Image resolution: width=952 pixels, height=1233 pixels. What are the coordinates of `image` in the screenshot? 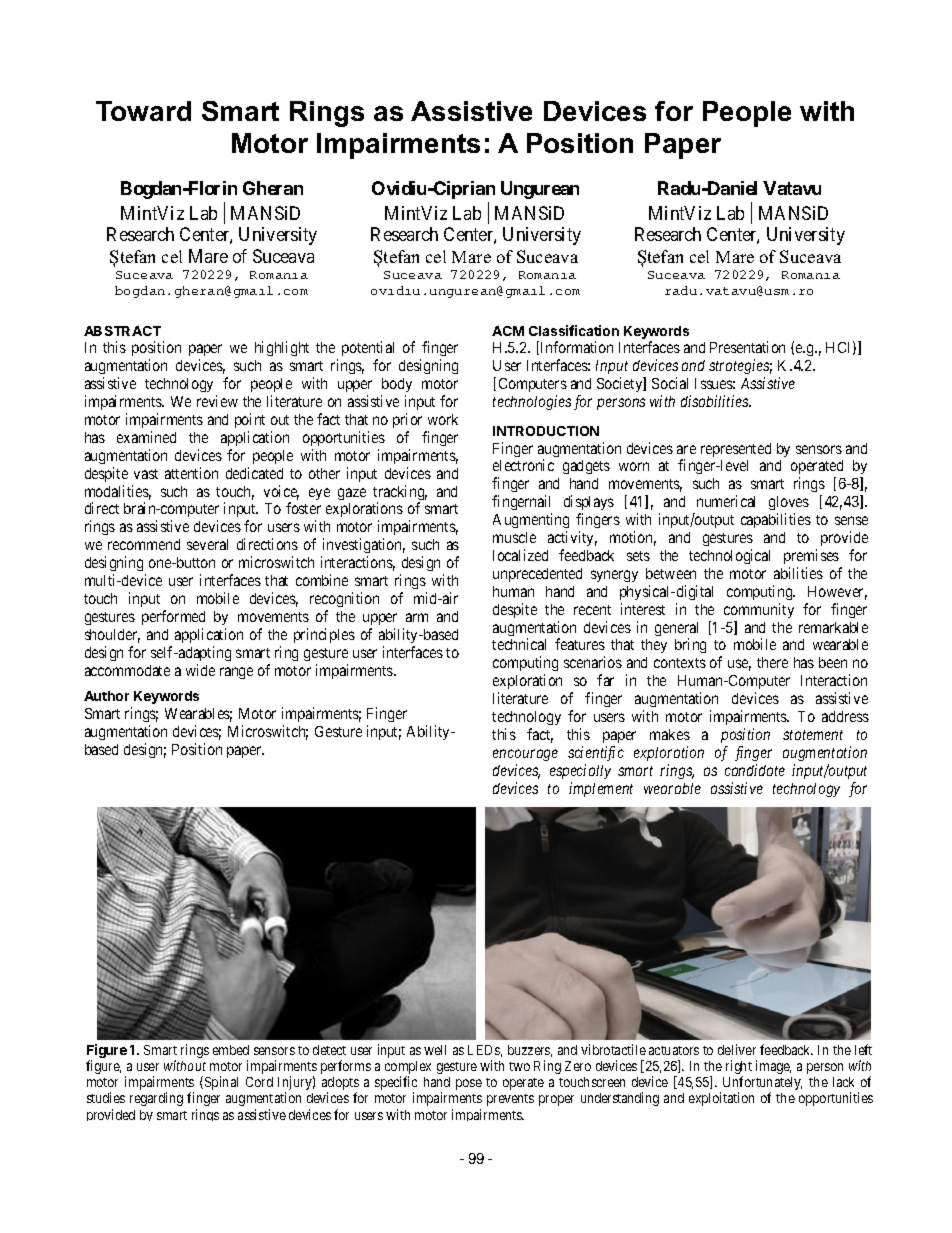 It's located at (773, 1067).
